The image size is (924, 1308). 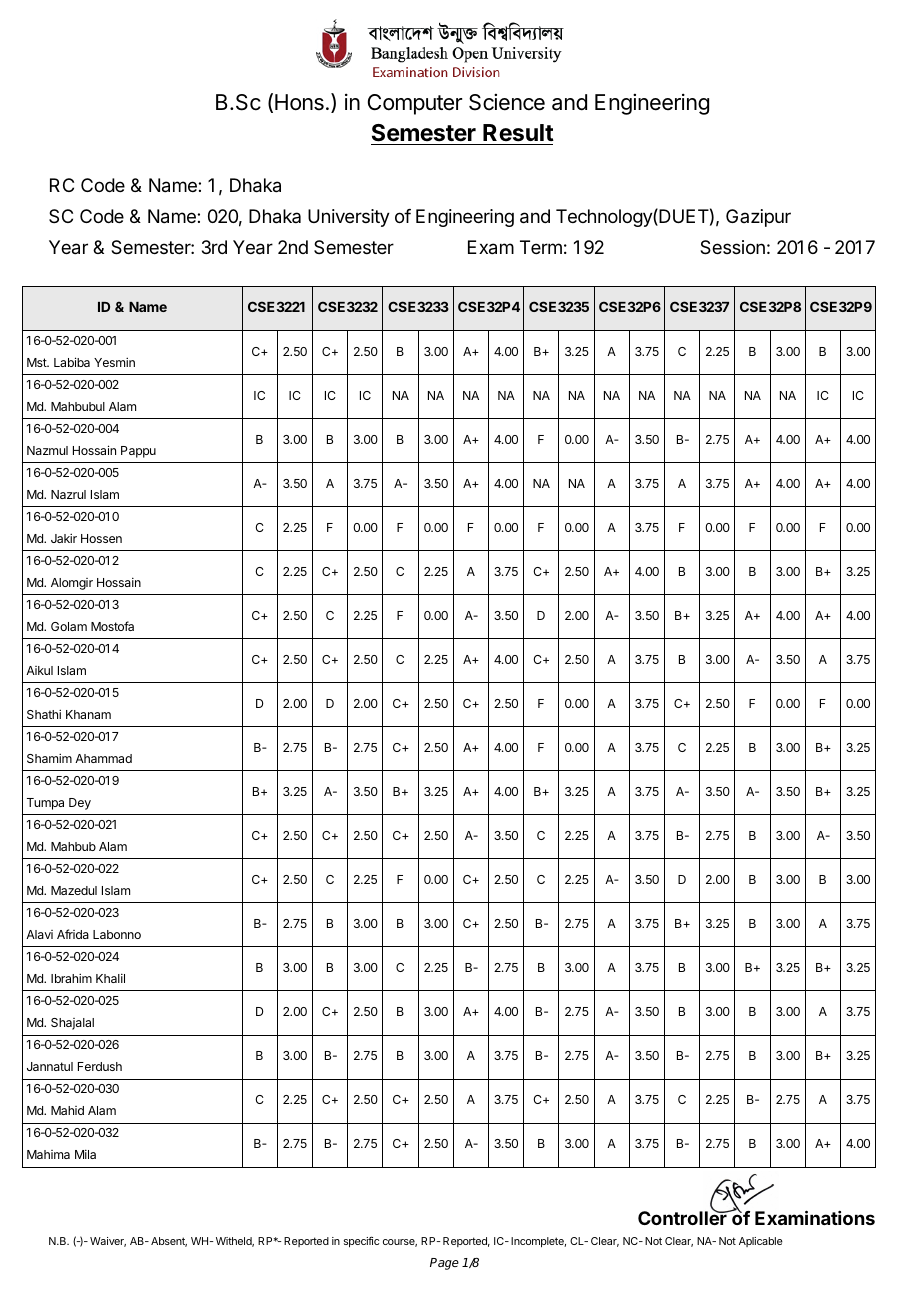 What do you see at coordinates (110, 978) in the screenshot?
I see `Khalil` at bounding box center [110, 978].
